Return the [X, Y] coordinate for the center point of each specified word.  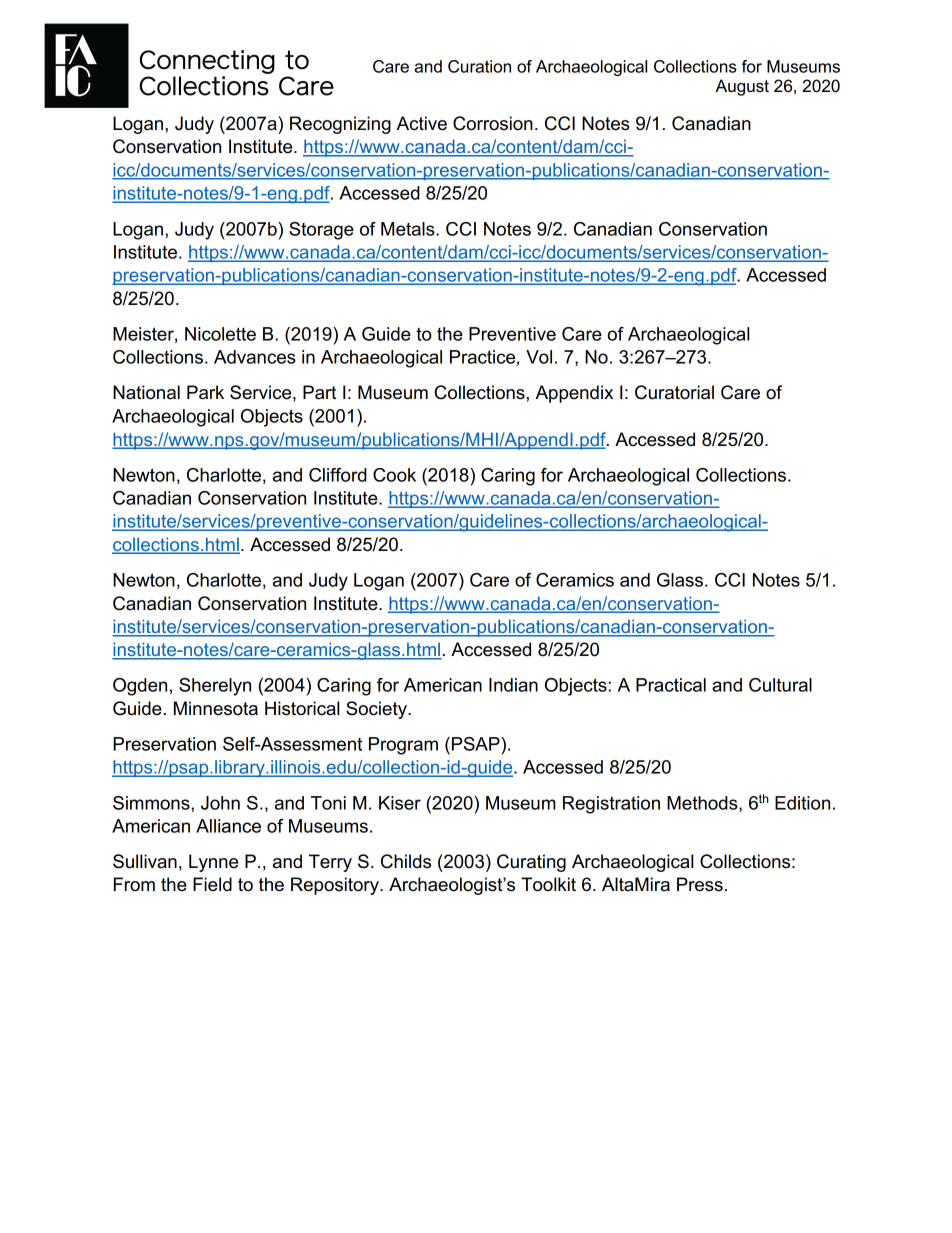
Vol [539, 357]
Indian [513, 685]
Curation [479, 66]
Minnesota [216, 708]
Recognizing [340, 125]
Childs [406, 861]
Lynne [213, 863]
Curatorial [674, 392]
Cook [394, 475]
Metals [409, 229]
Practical [671, 685]
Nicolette [220, 334]
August [742, 87]
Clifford [338, 475]
